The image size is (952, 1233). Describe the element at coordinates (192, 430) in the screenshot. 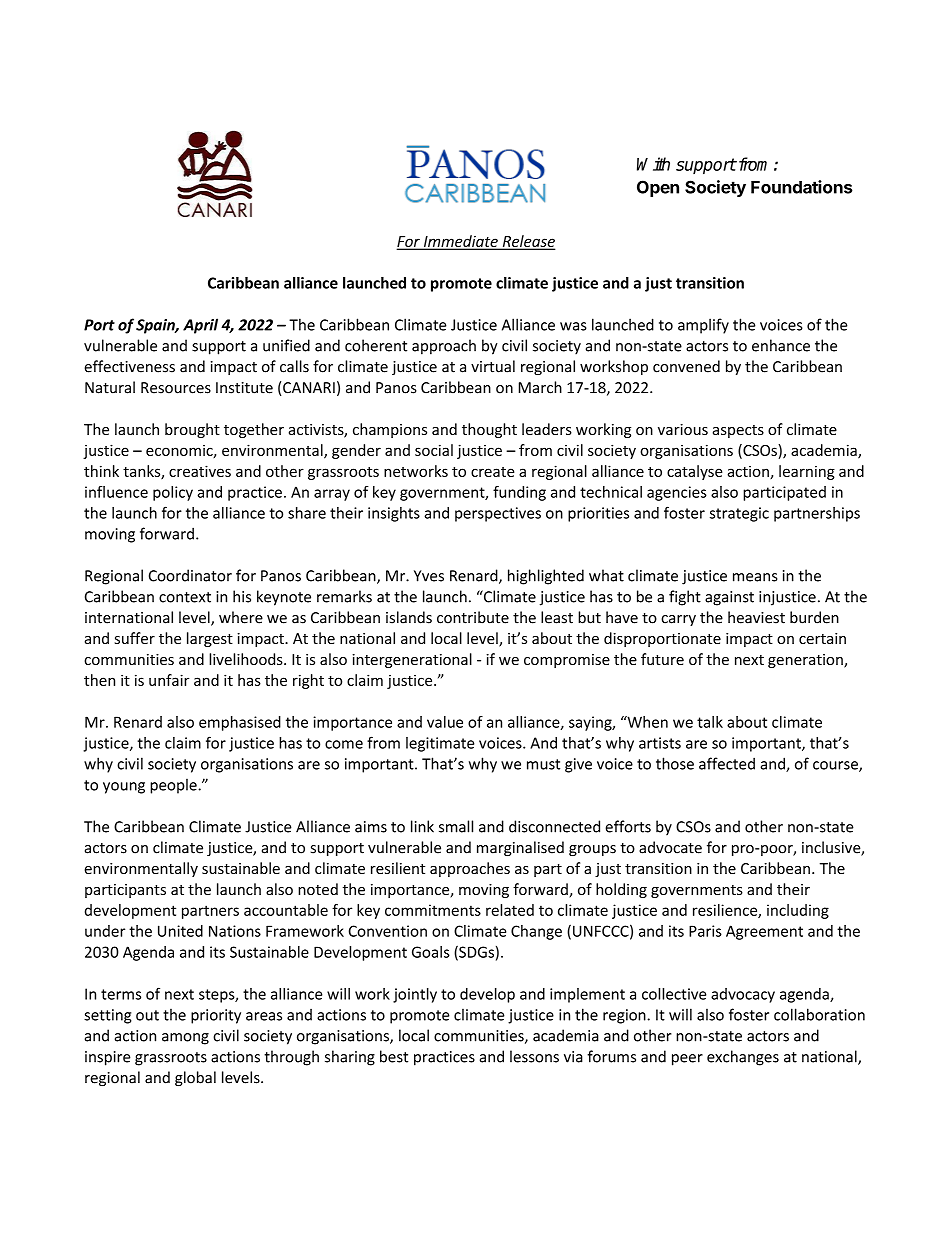

I see `brought` at that location.
